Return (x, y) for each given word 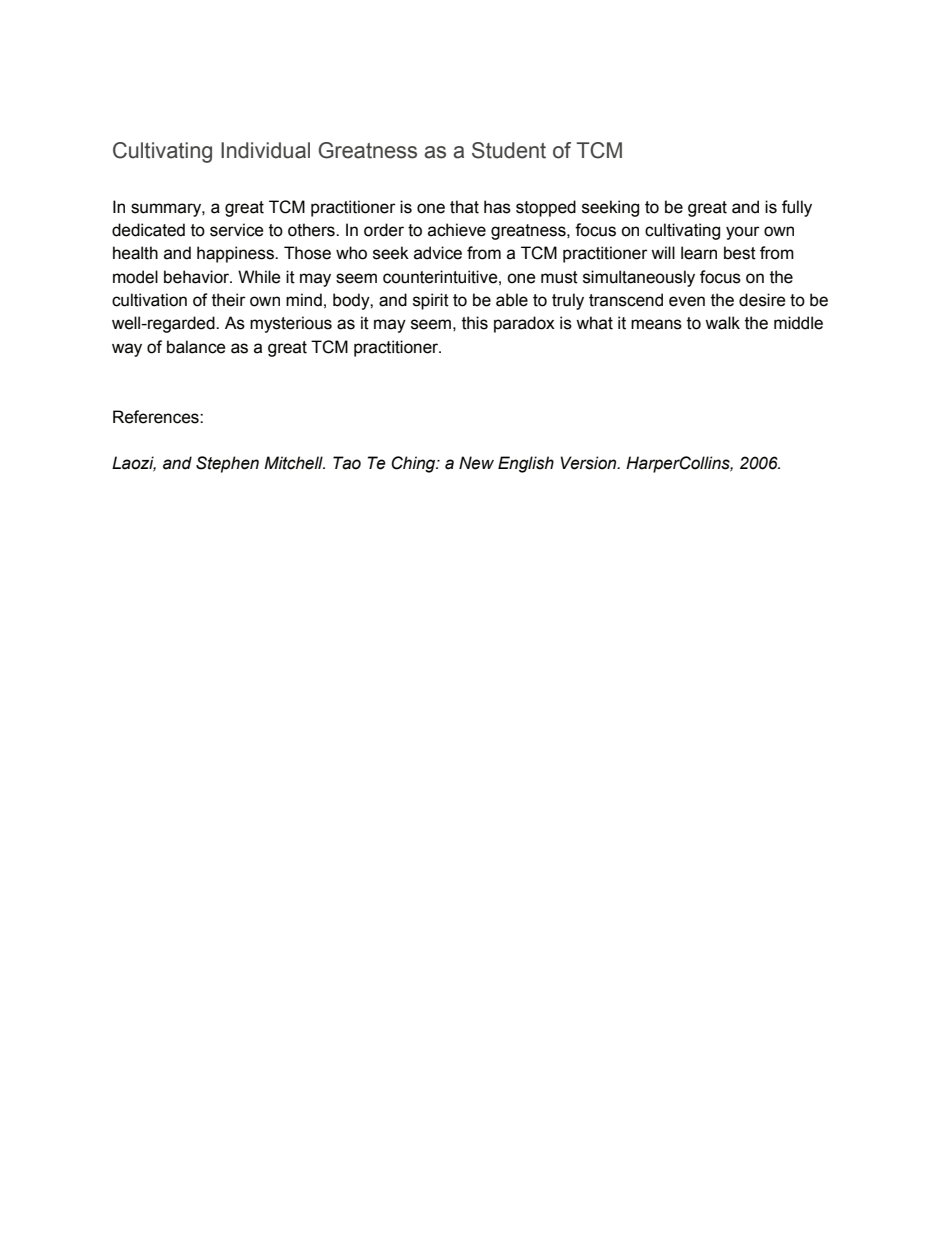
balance (196, 347)
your (743, 233)
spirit (431, 301)
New (476, 463)
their (229, 300)
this (475, 323)
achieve (457, 230)
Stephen (227, 464)
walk (722, 323)
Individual (265, 150)
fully (797, 208)
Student (509, 150)
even (687, 301)
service (236, 230)
